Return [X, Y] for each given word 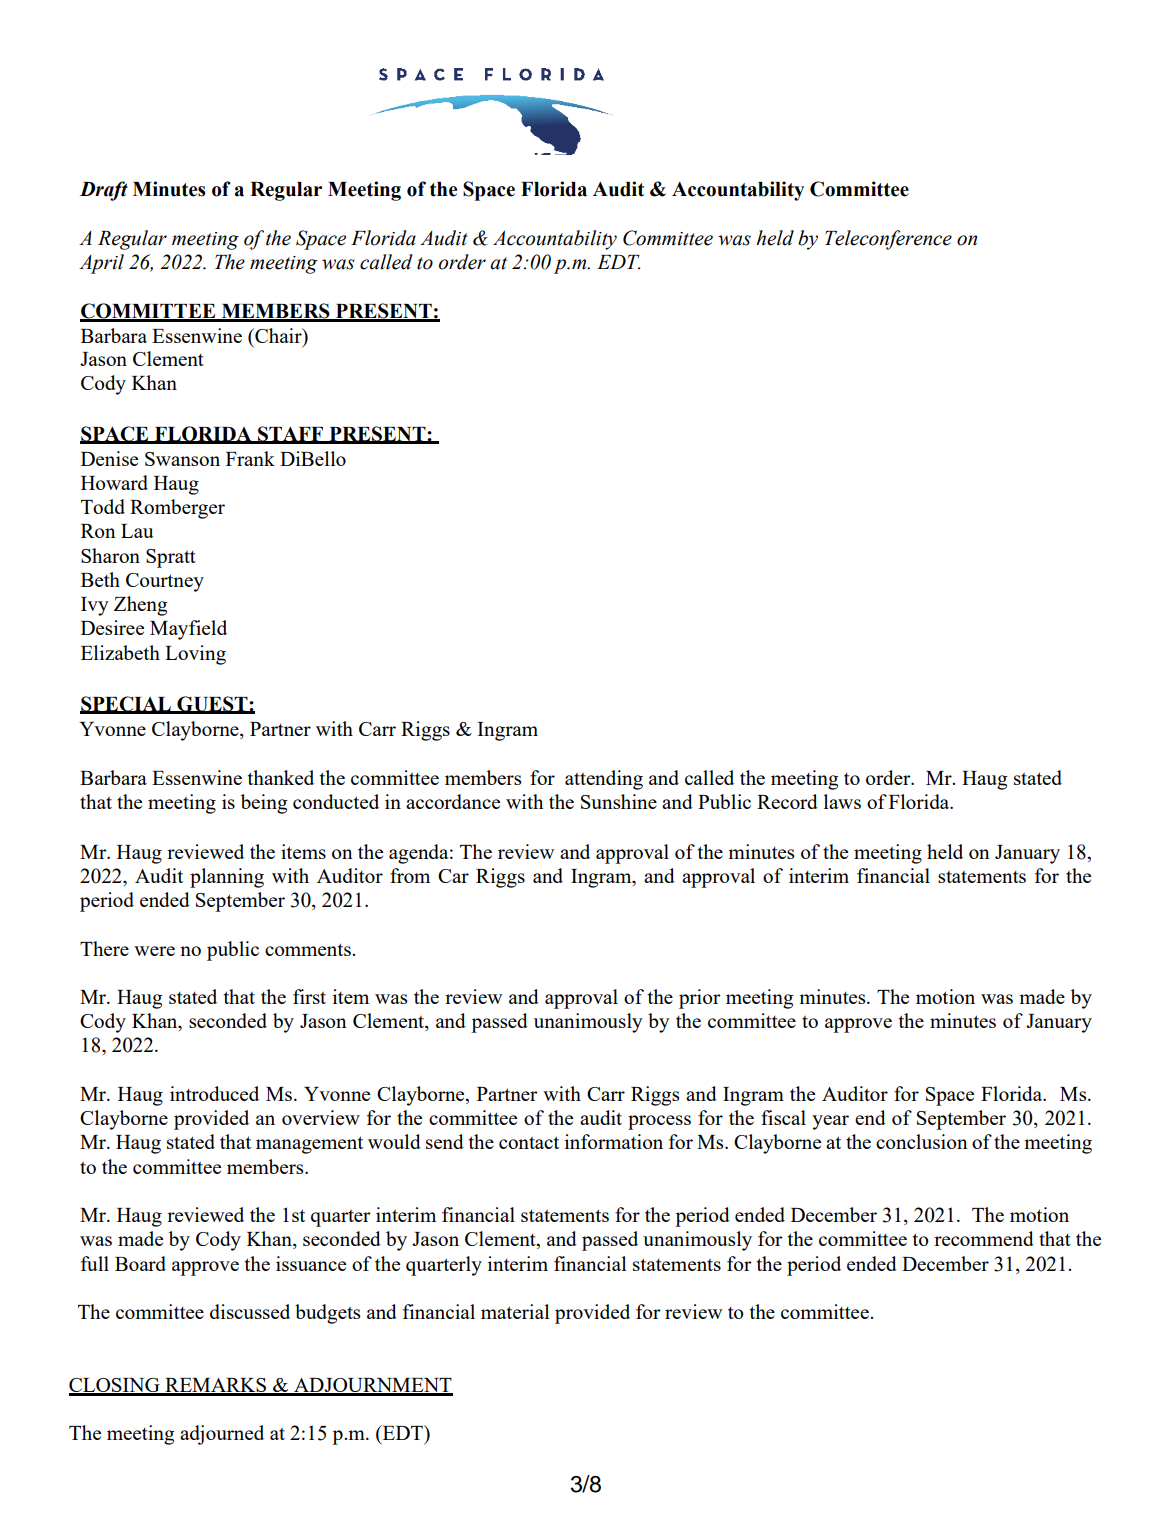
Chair [278, 335]
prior [700, 999]
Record [787, 801]
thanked [281, 777]
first [309, 996]
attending [604, 780]
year [830, 1122]
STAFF [291, 435]
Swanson [182, 459]
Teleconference [888, 240]
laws [842, 801]
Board [140, 1263]
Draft [104, 191]
